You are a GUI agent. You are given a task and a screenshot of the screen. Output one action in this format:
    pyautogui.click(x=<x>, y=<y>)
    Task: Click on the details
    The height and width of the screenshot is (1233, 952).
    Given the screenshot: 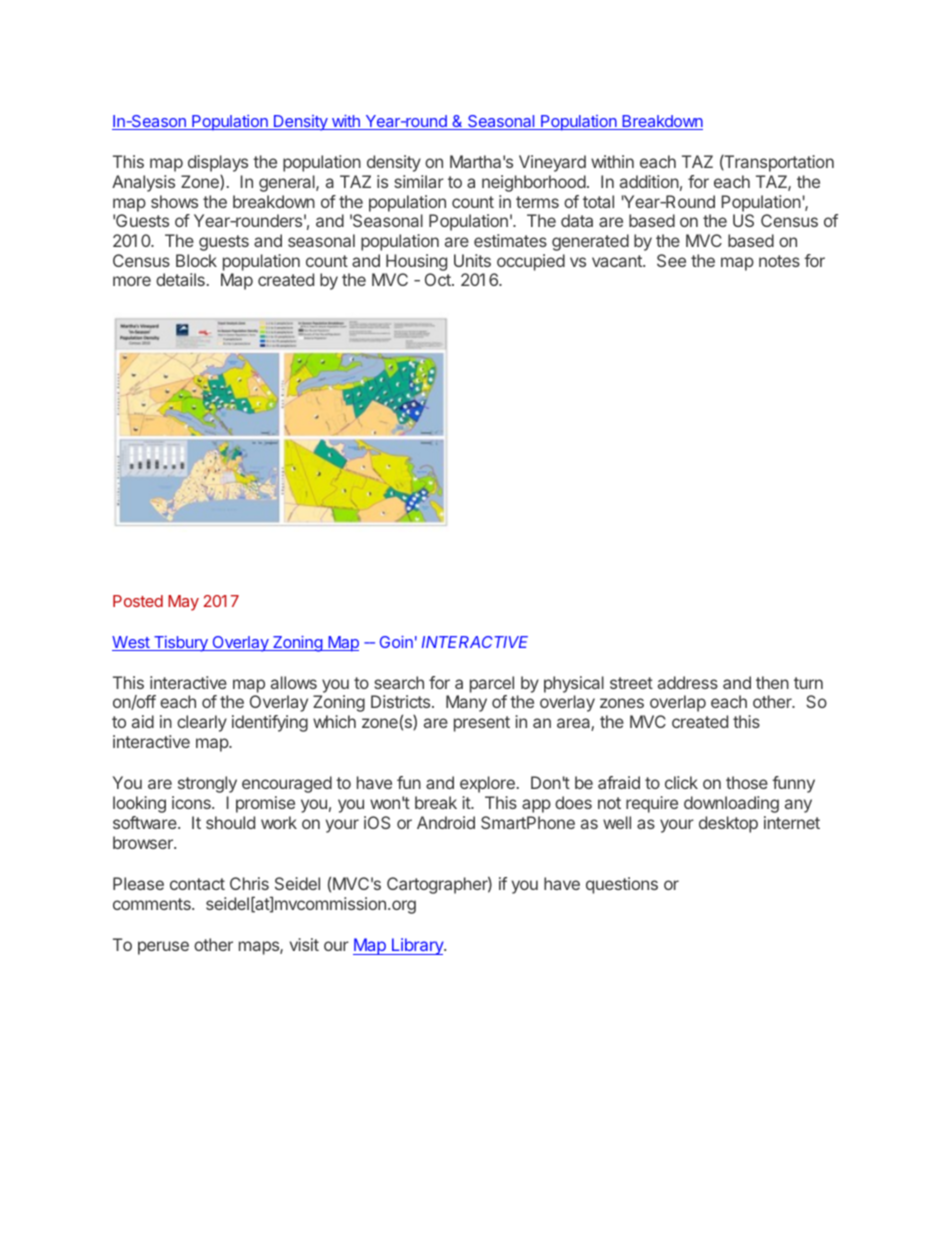 What is the action you would take?
    pyautogui.click(x=180, y=279)
